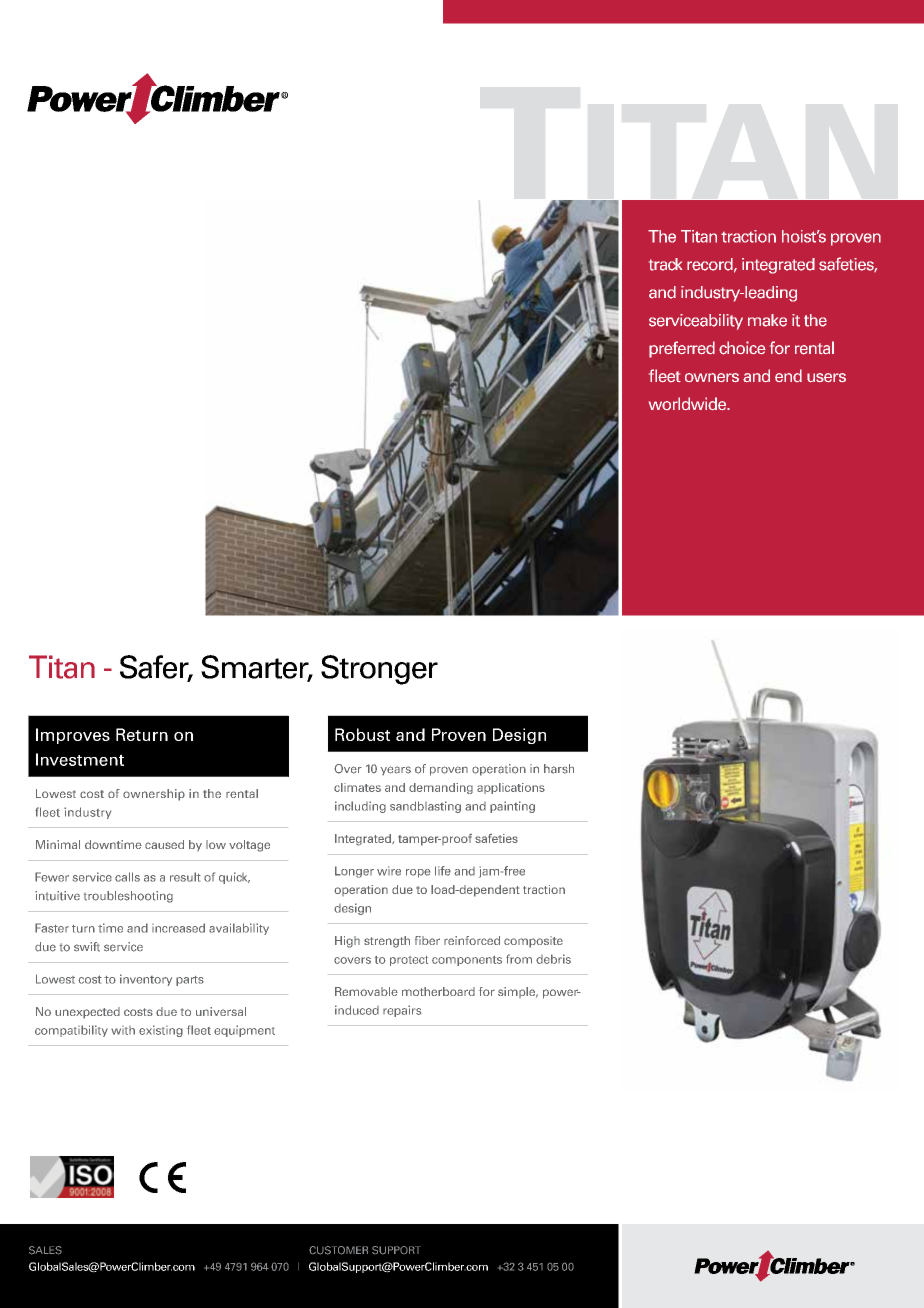 The image size is (924, 1308). I want to click on make, so click(767, 320).
